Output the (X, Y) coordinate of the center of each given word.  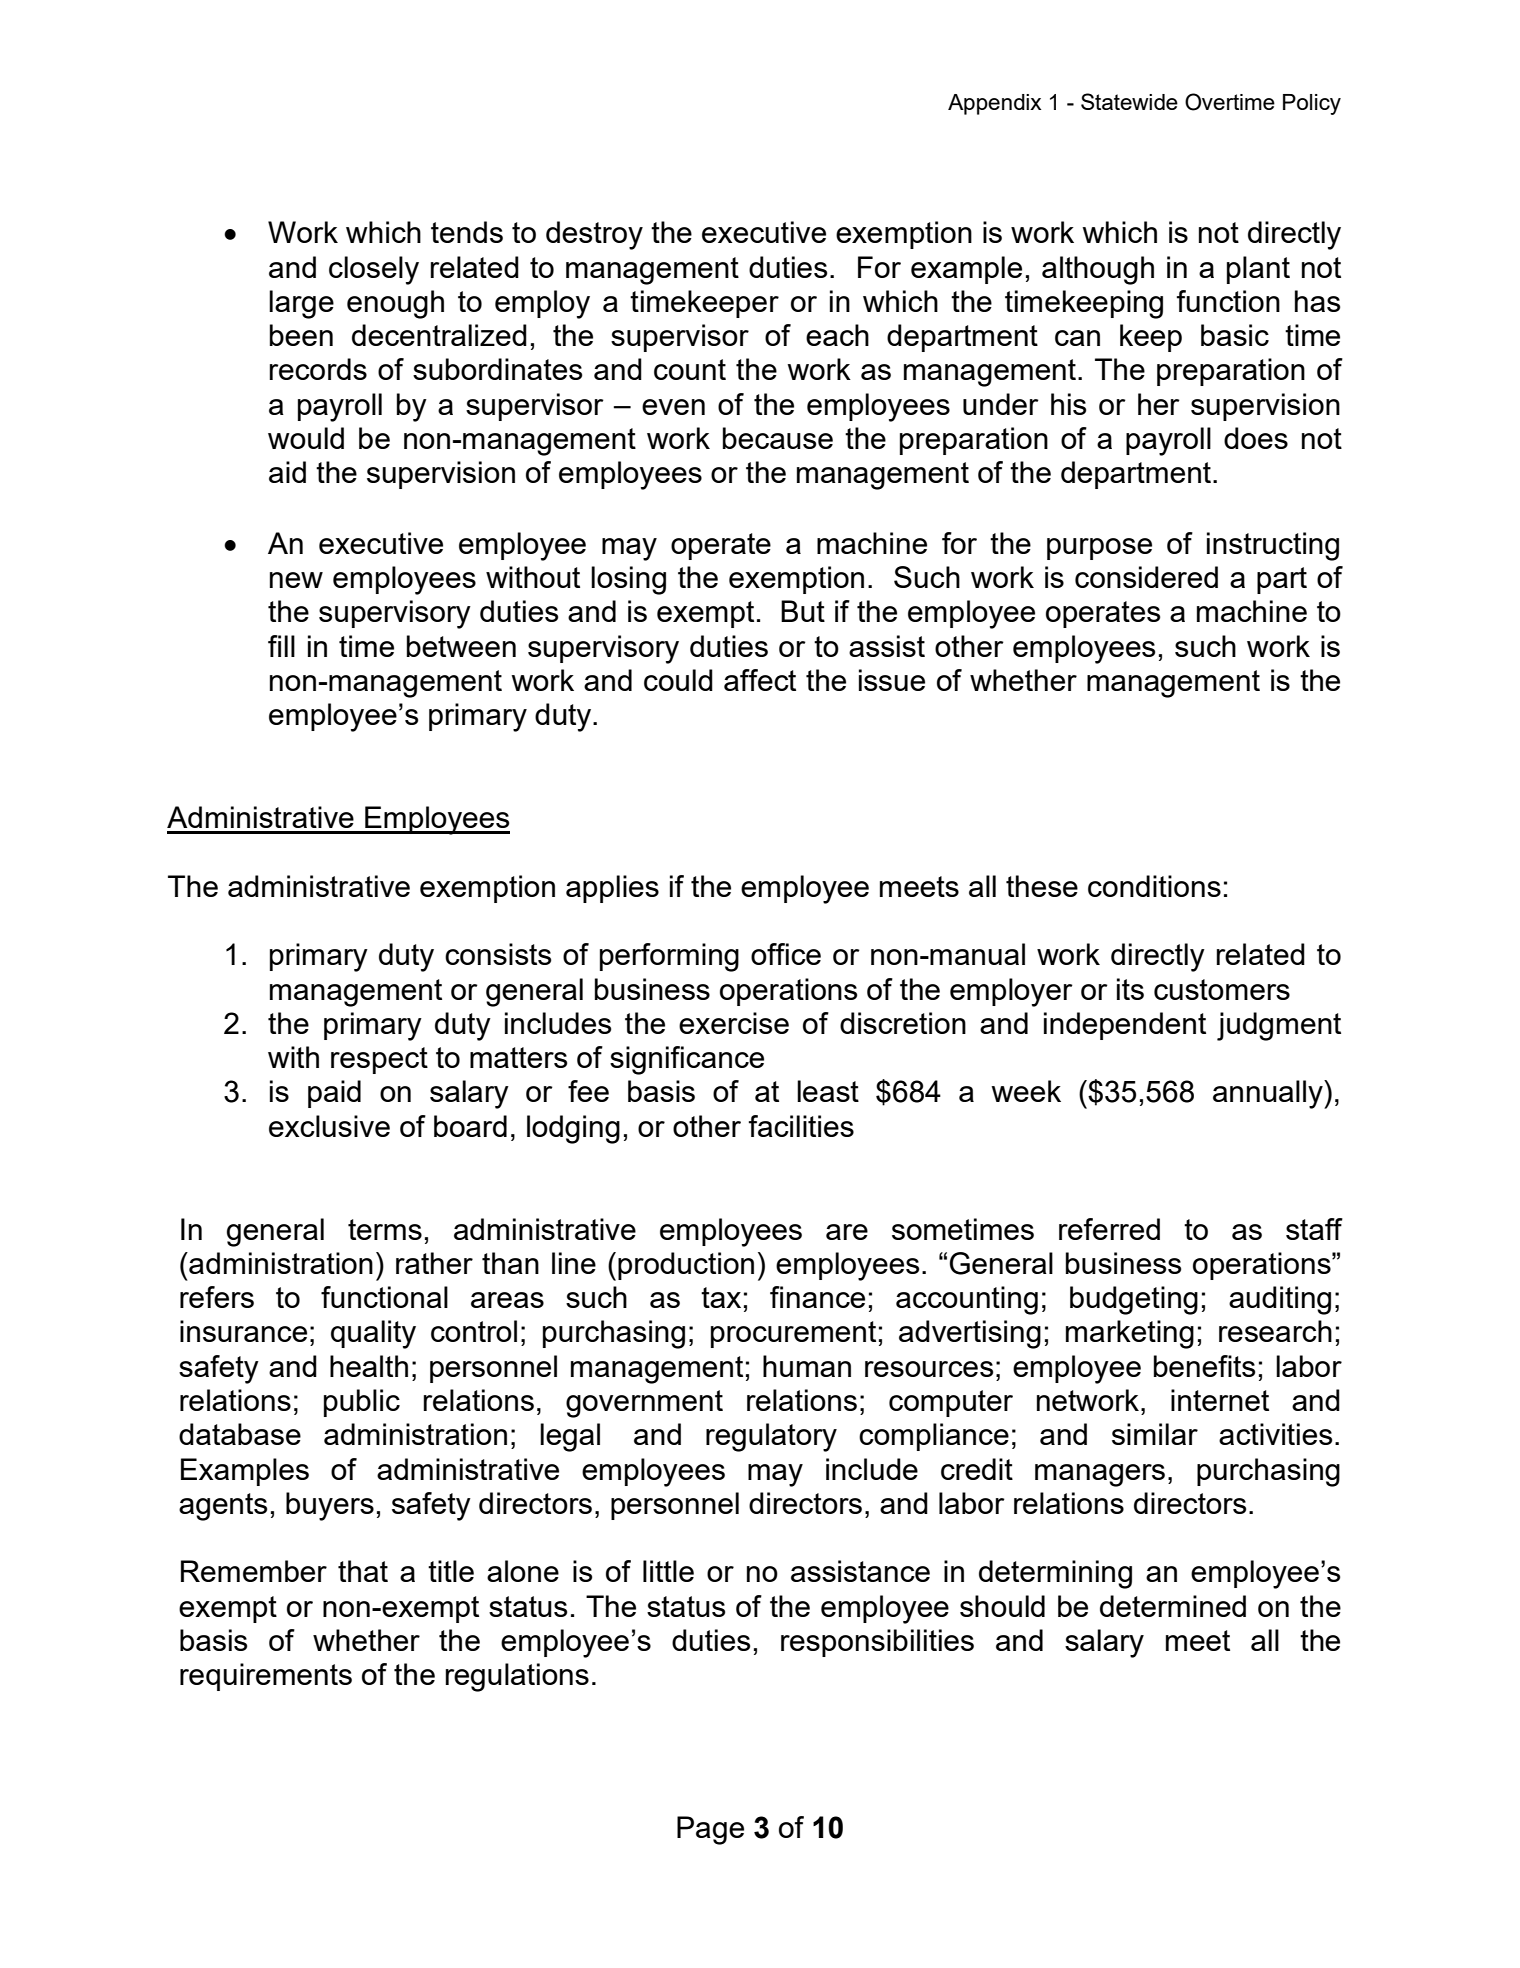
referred (1109, 1229)
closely (374, 270)
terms (385, 1229)
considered (1146, 577)
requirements (266, 1677)
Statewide (1129, 101)
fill (281, 646)
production (686, 1266)
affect (760, 680)
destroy (594, 235)
